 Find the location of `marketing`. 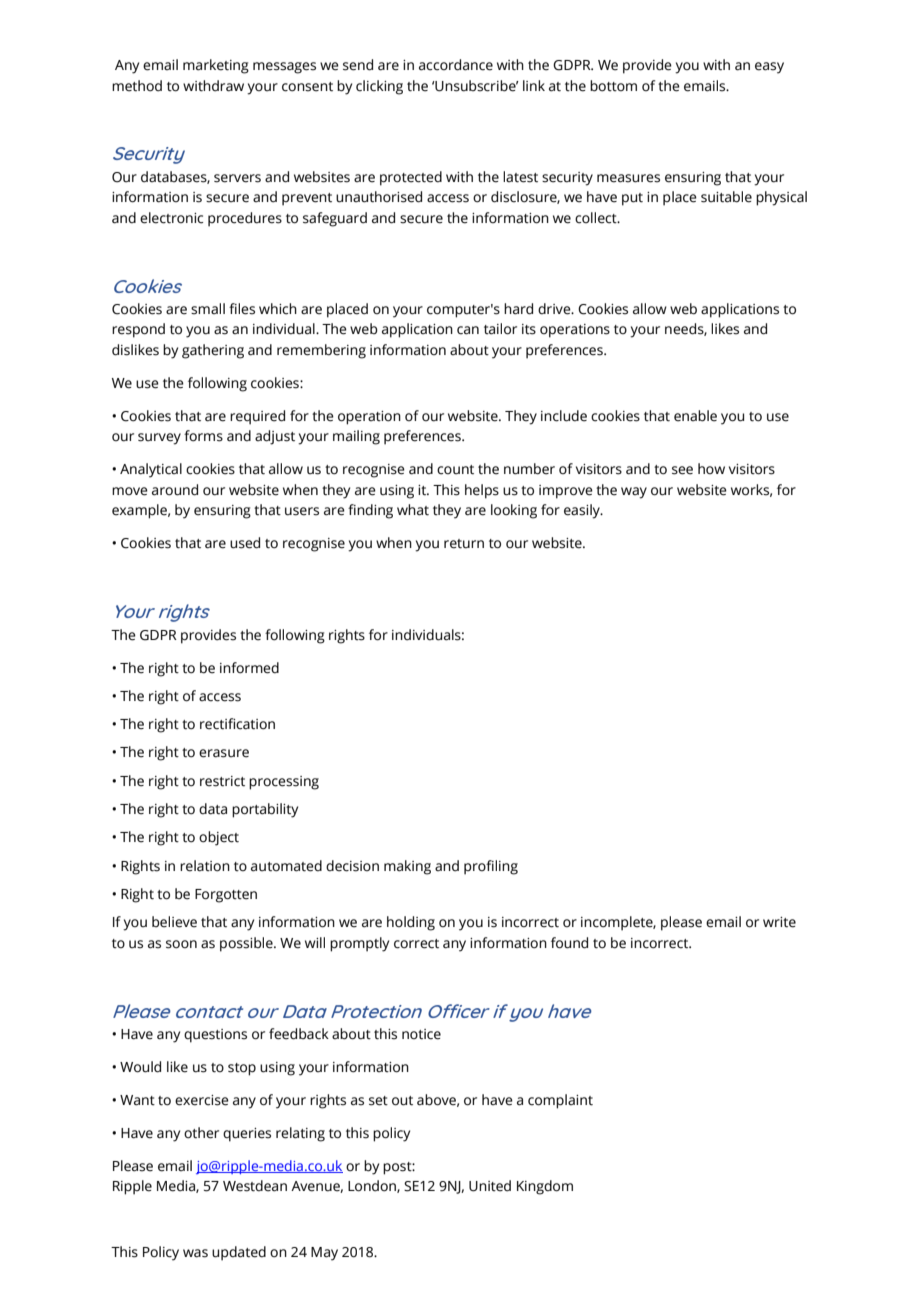

marketing is located at coordinates (216, 66).
